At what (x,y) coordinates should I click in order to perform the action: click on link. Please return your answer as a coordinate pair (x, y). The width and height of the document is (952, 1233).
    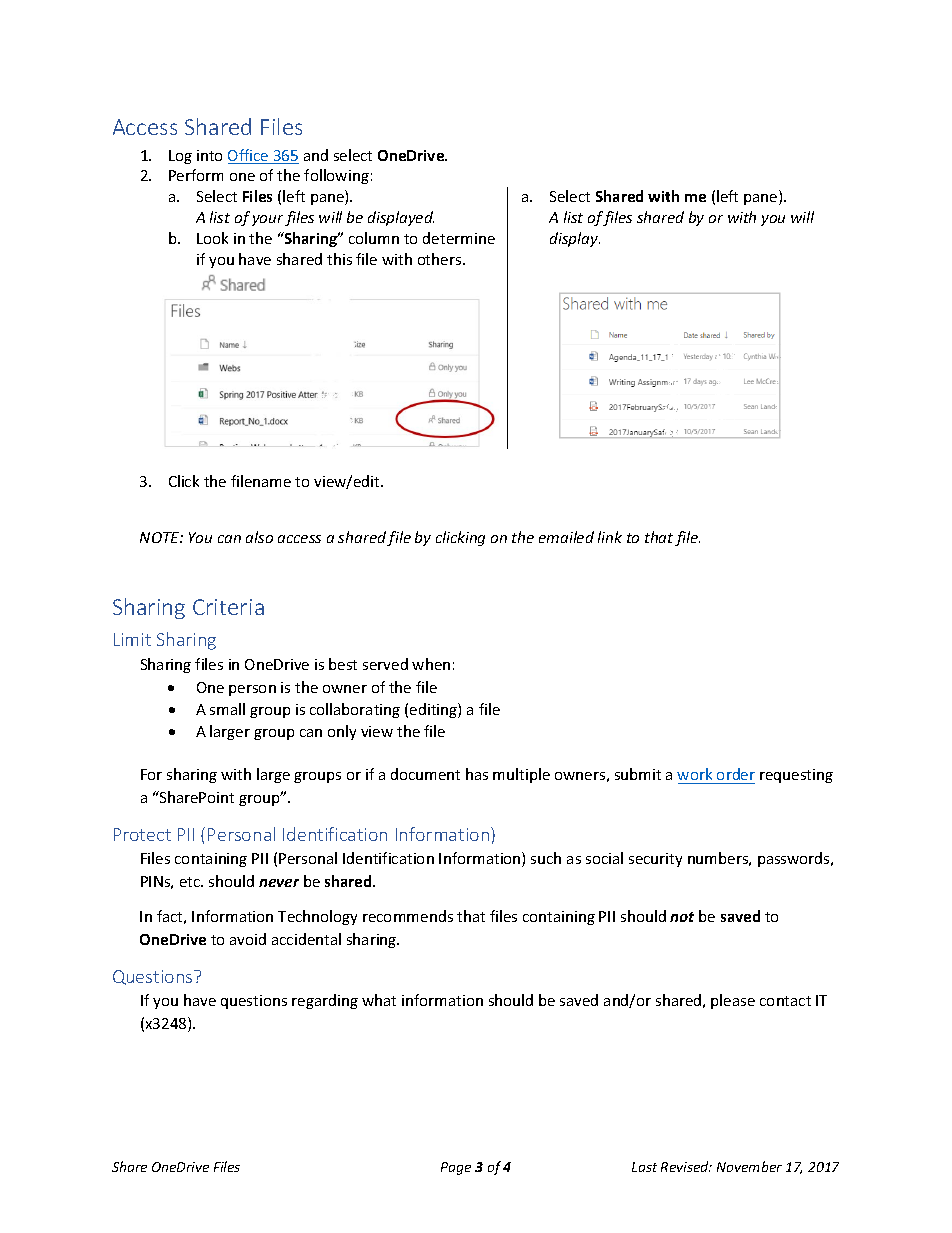
    Looking at the image, I should click on (610, 537).
